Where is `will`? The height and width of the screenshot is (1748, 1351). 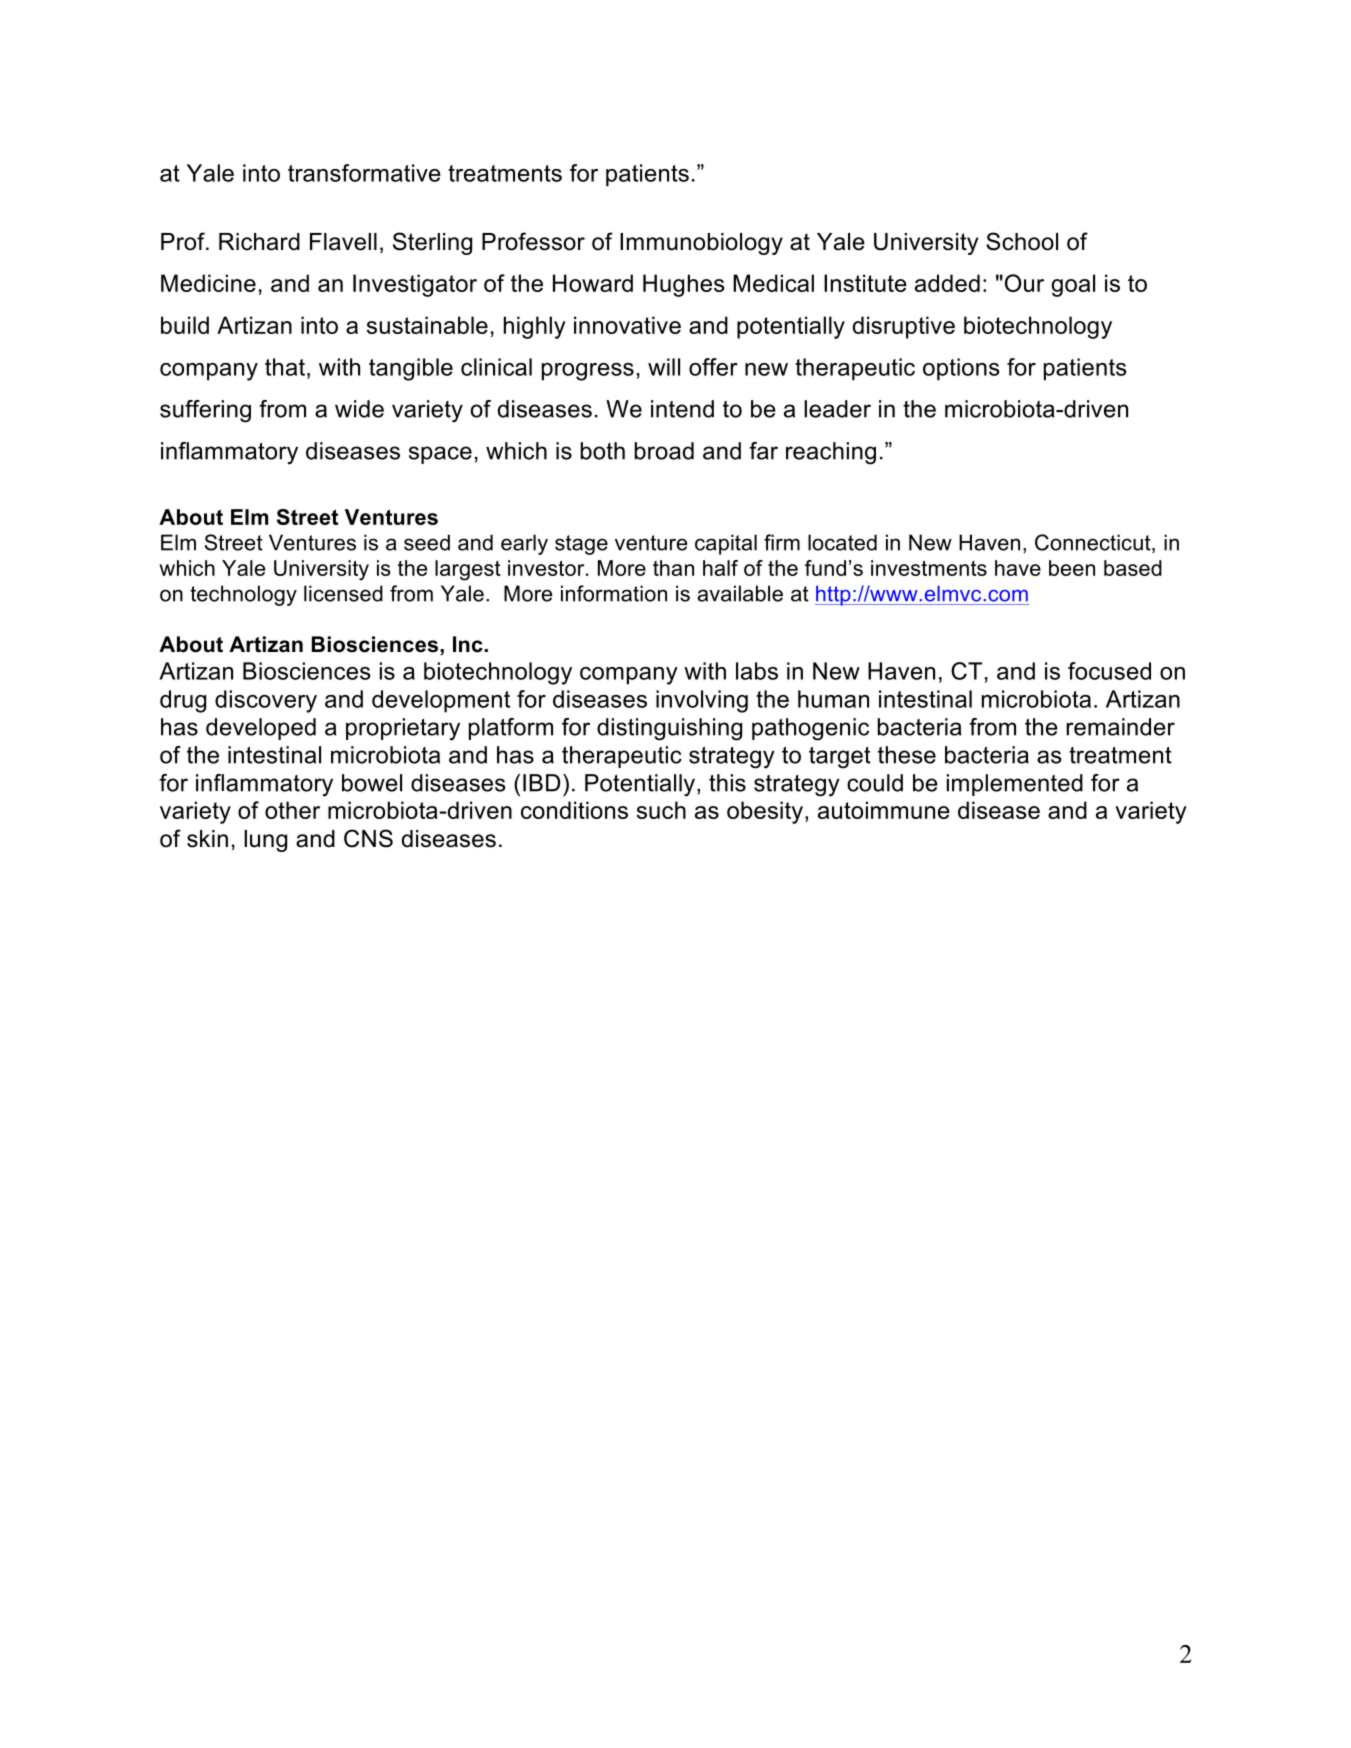 will is located at coordinates (664, 367).
